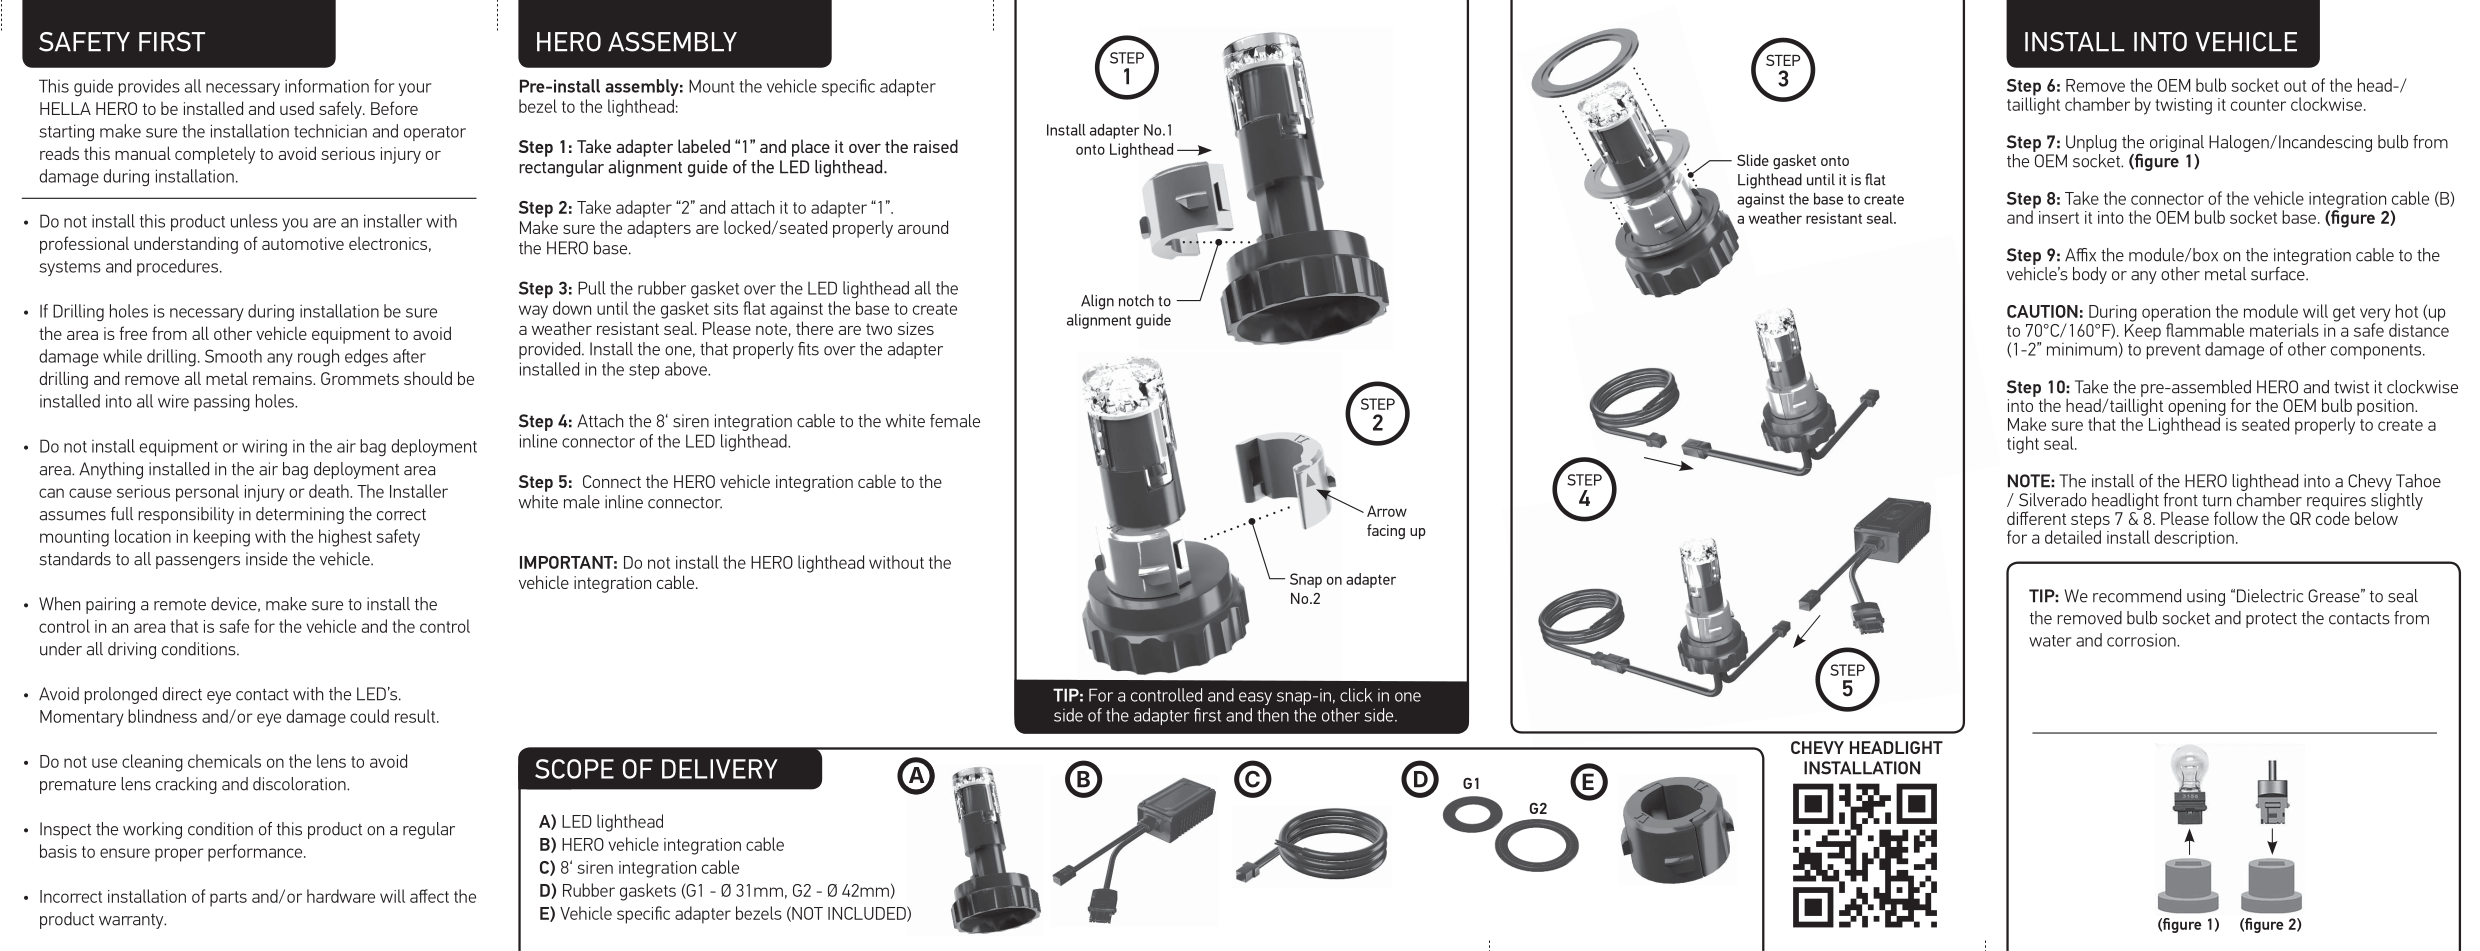 This image has width=2480, height=951. What do you see at coordinates (1255, 698) in the image?
I see `easy` at bounding box center [1255, 698].
